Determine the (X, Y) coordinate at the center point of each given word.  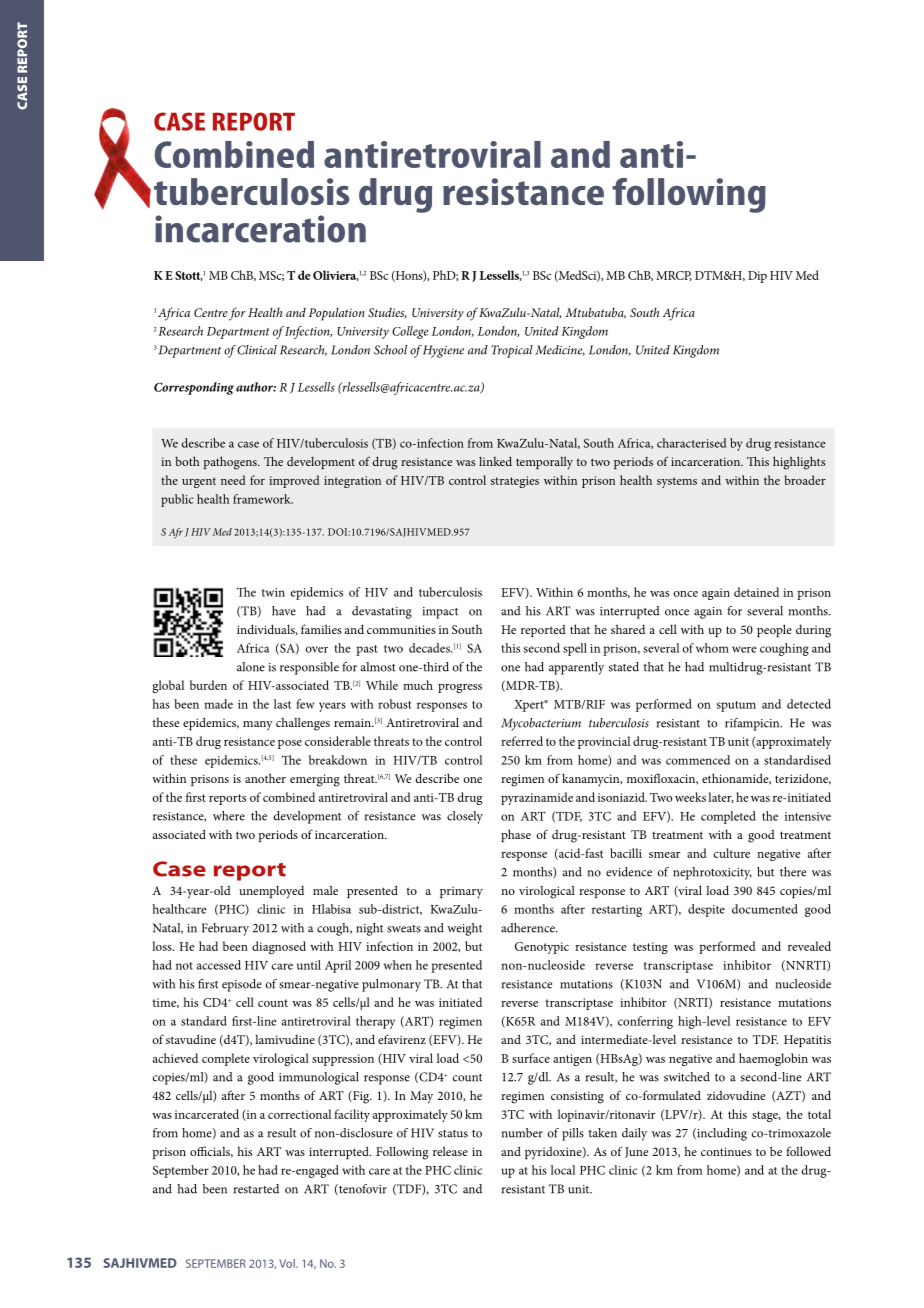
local (563, 1170)
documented (765, 909)
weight (464, 929)
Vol (288, 1263)
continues (726, 1151)
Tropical (512, 351)
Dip (757, 277)
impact (440, 613)
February (225, 929)
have (284, 611)
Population (336, 314)
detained (756, 592)
